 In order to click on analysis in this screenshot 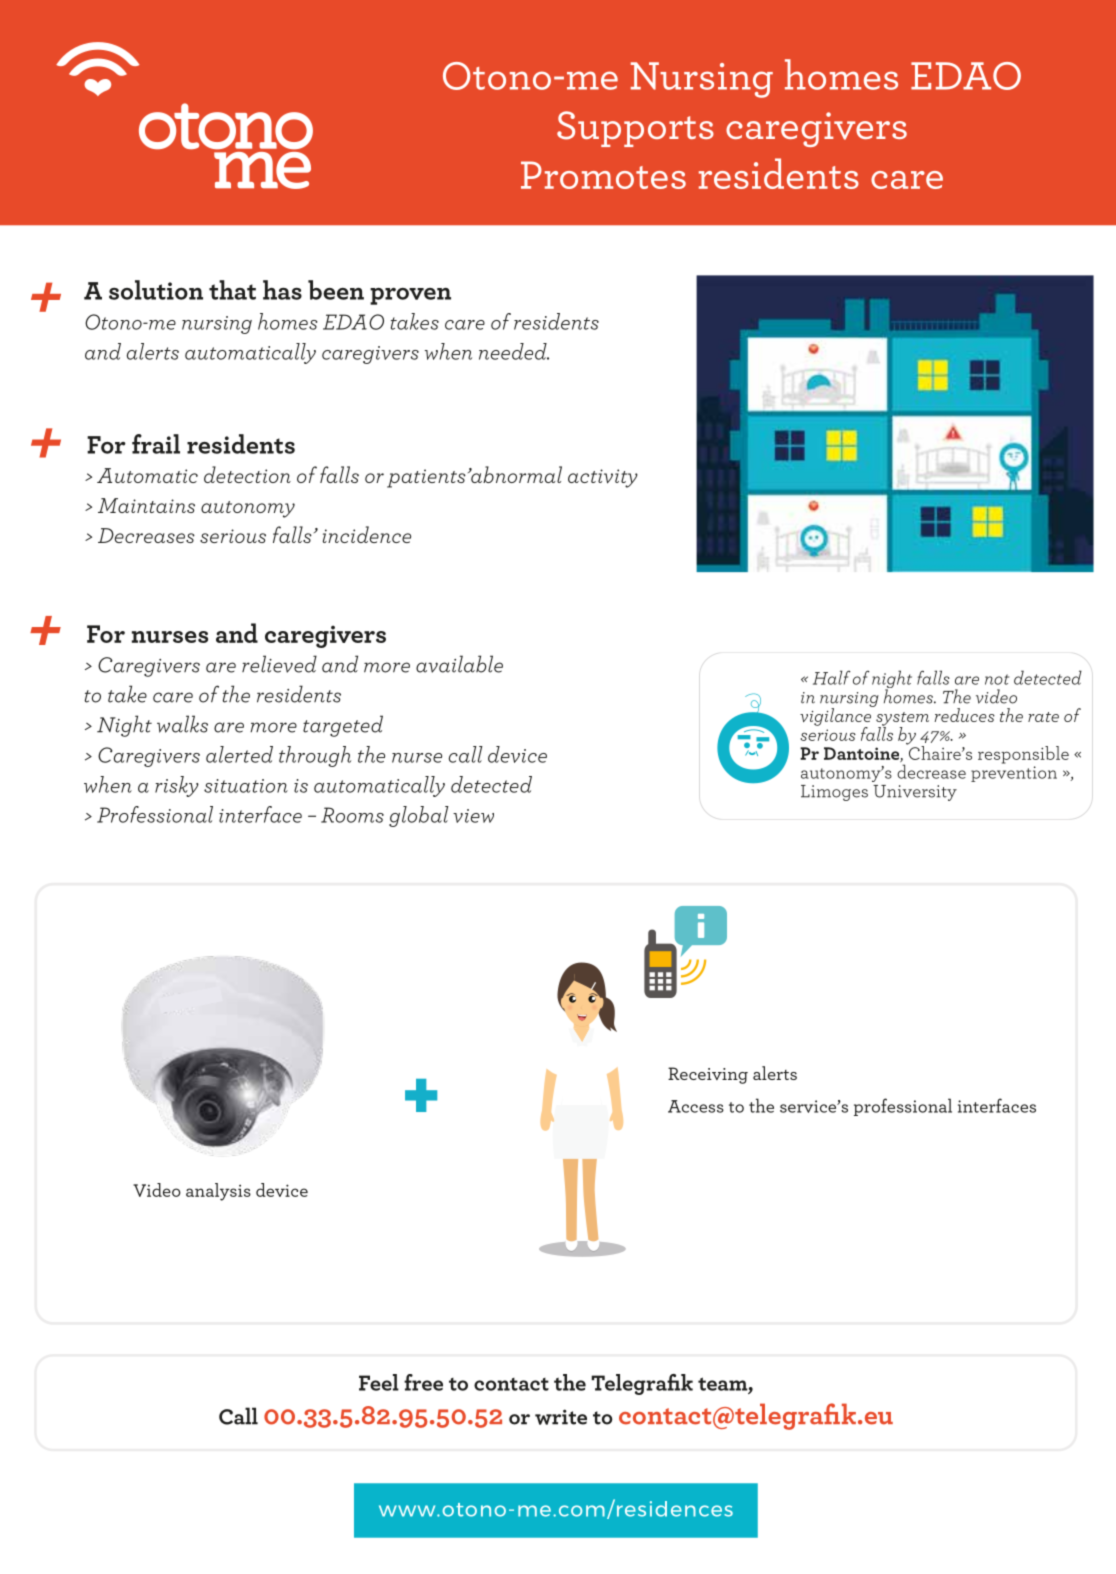, I will do `click(218, 1192)`.
